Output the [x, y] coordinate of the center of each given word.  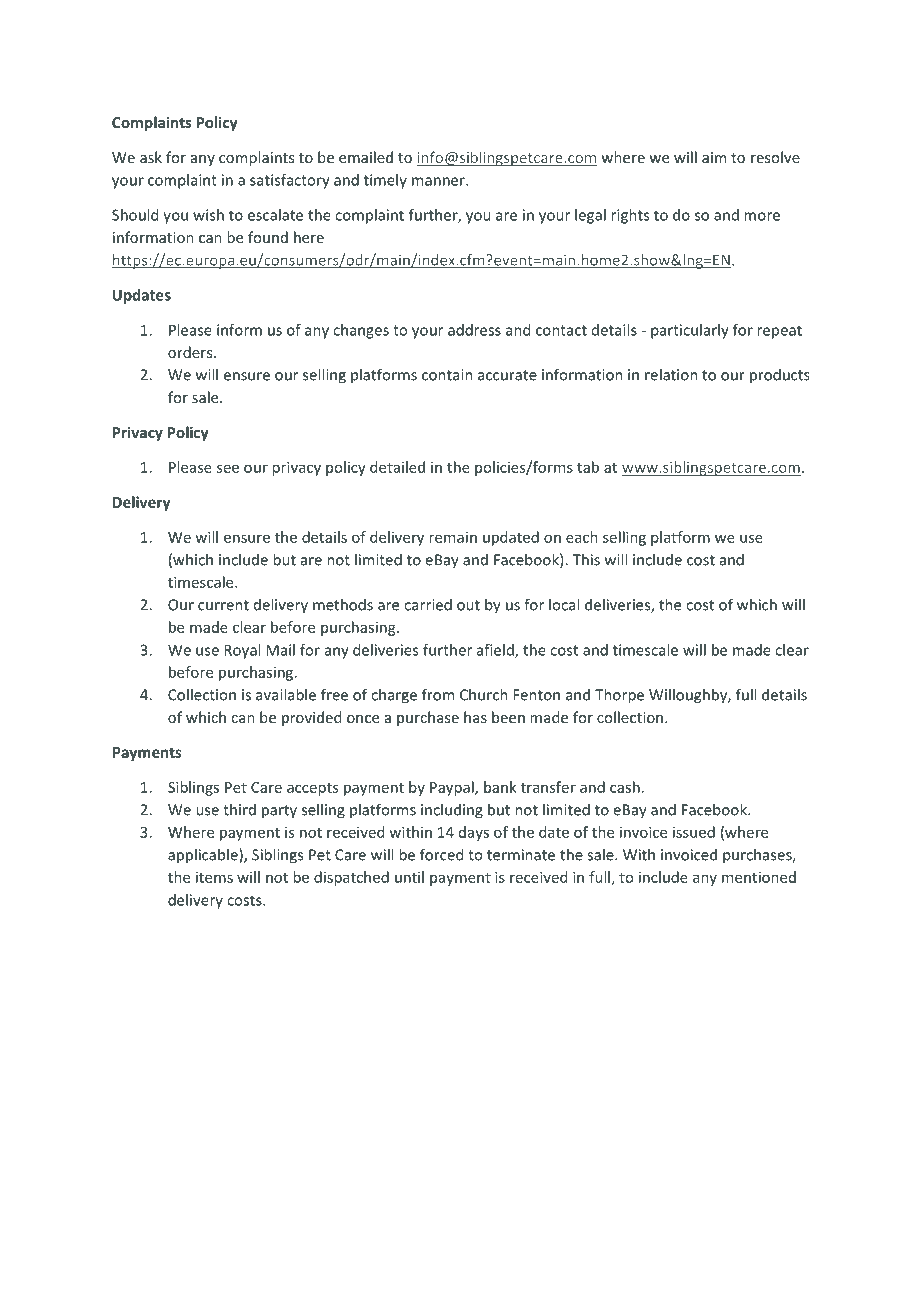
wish [208, 215]
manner [439, 181]
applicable [204, 856]
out [468, 605]
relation [671, 374]
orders [191, 352]
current [223, 605]
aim [714, 157]
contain [447, 375]
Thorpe [619, 696]
